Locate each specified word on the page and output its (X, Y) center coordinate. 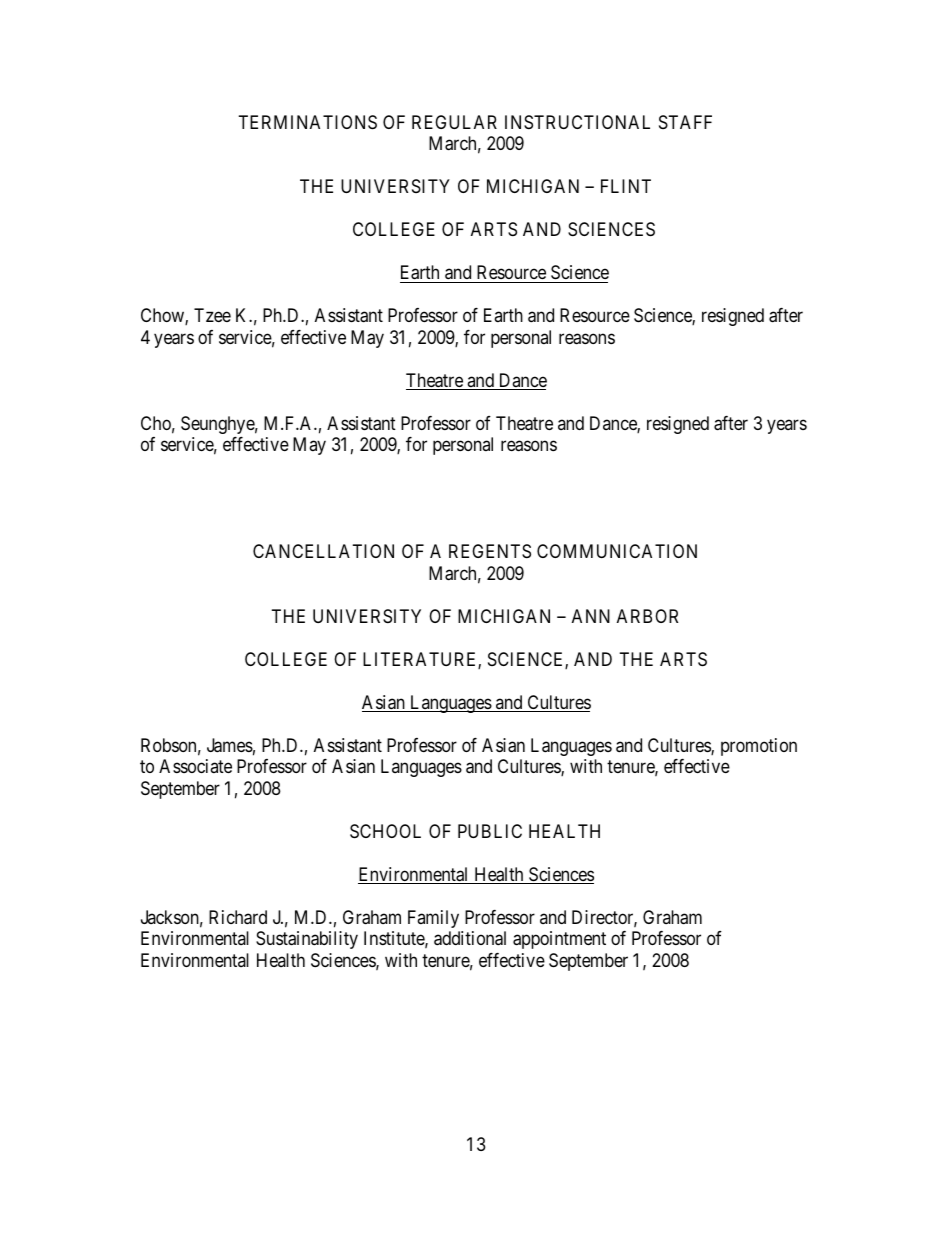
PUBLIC (490, 831)
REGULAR (454, 122)
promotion (759, 747)
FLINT (626, 186)
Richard (238, 917)
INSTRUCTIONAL (577, 122)
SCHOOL (385, 831)
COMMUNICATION (617, 551)
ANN (591, 616)
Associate (195, 766)
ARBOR (647, 616)
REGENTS (490, 551)
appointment (559, 940)
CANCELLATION (323, 551)
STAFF (685, 122)
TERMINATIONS (308, 122)
